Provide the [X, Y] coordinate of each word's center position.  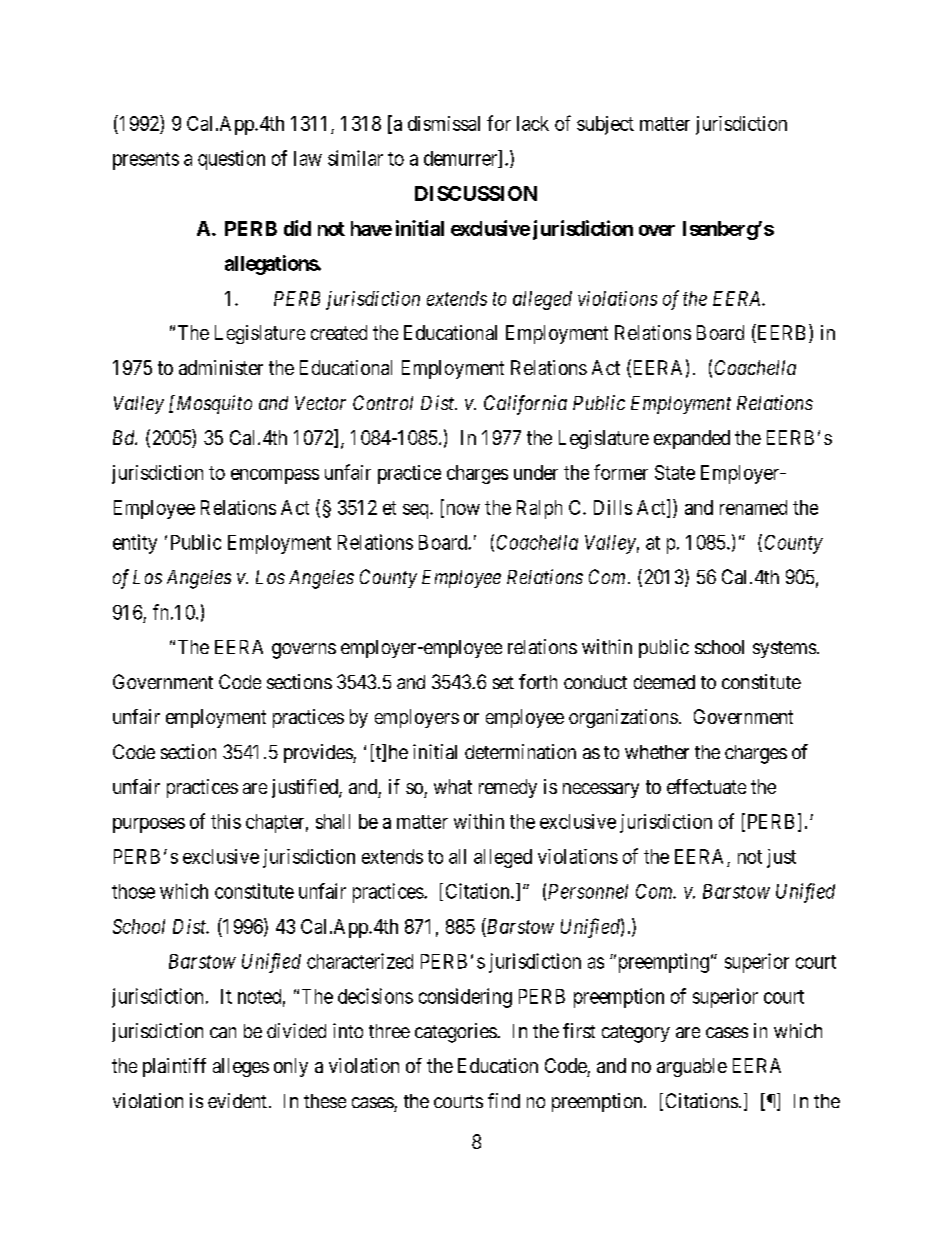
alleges [241, 1067]
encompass [275, 476]
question [231, 160]
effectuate [706, 786]
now [461, 511]
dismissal [444, 123]
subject [605, 125]
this [226, 821]
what [453, 786]
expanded [692, 439]
